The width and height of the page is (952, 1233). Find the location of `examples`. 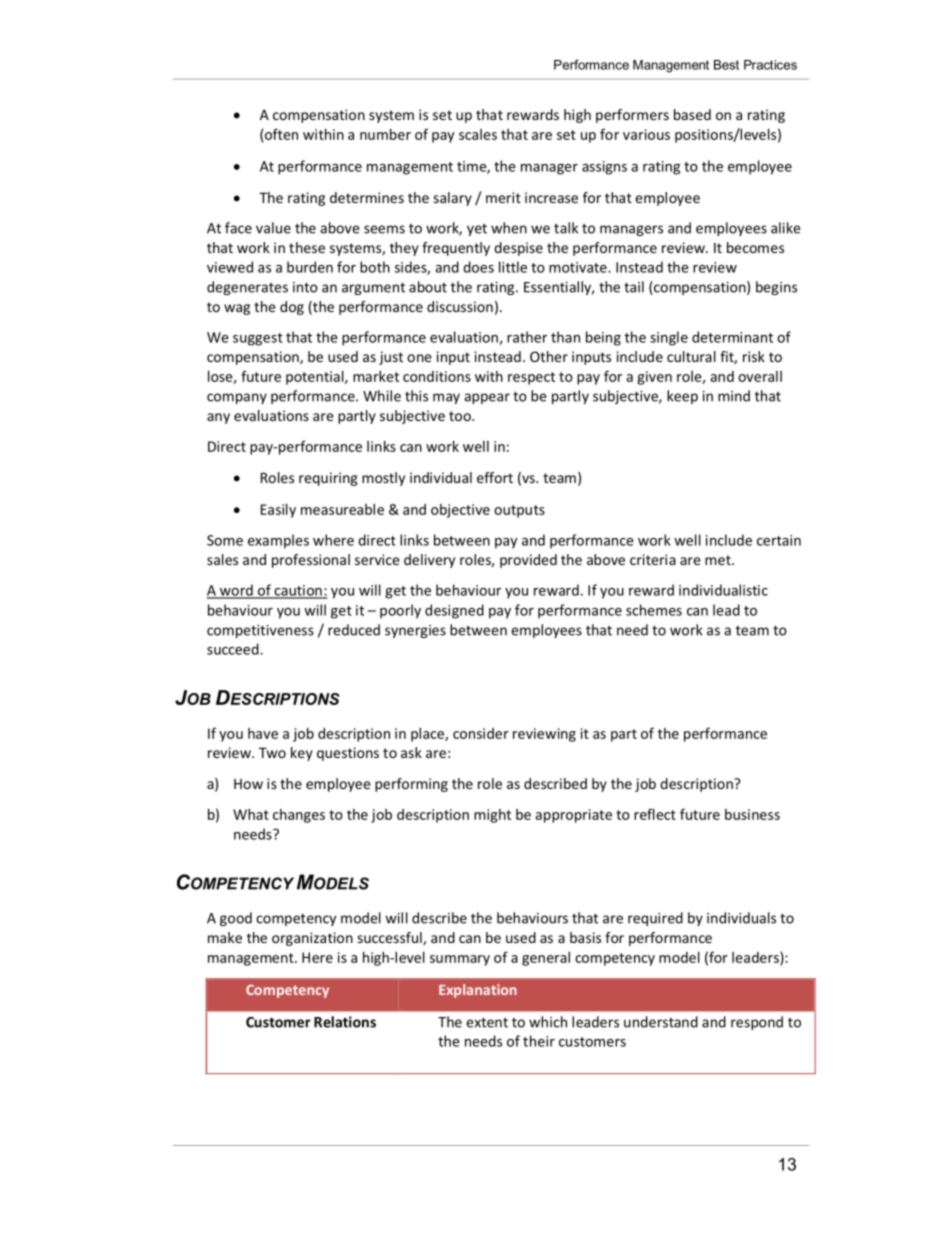

examples is located at coordinates (278, 541).
